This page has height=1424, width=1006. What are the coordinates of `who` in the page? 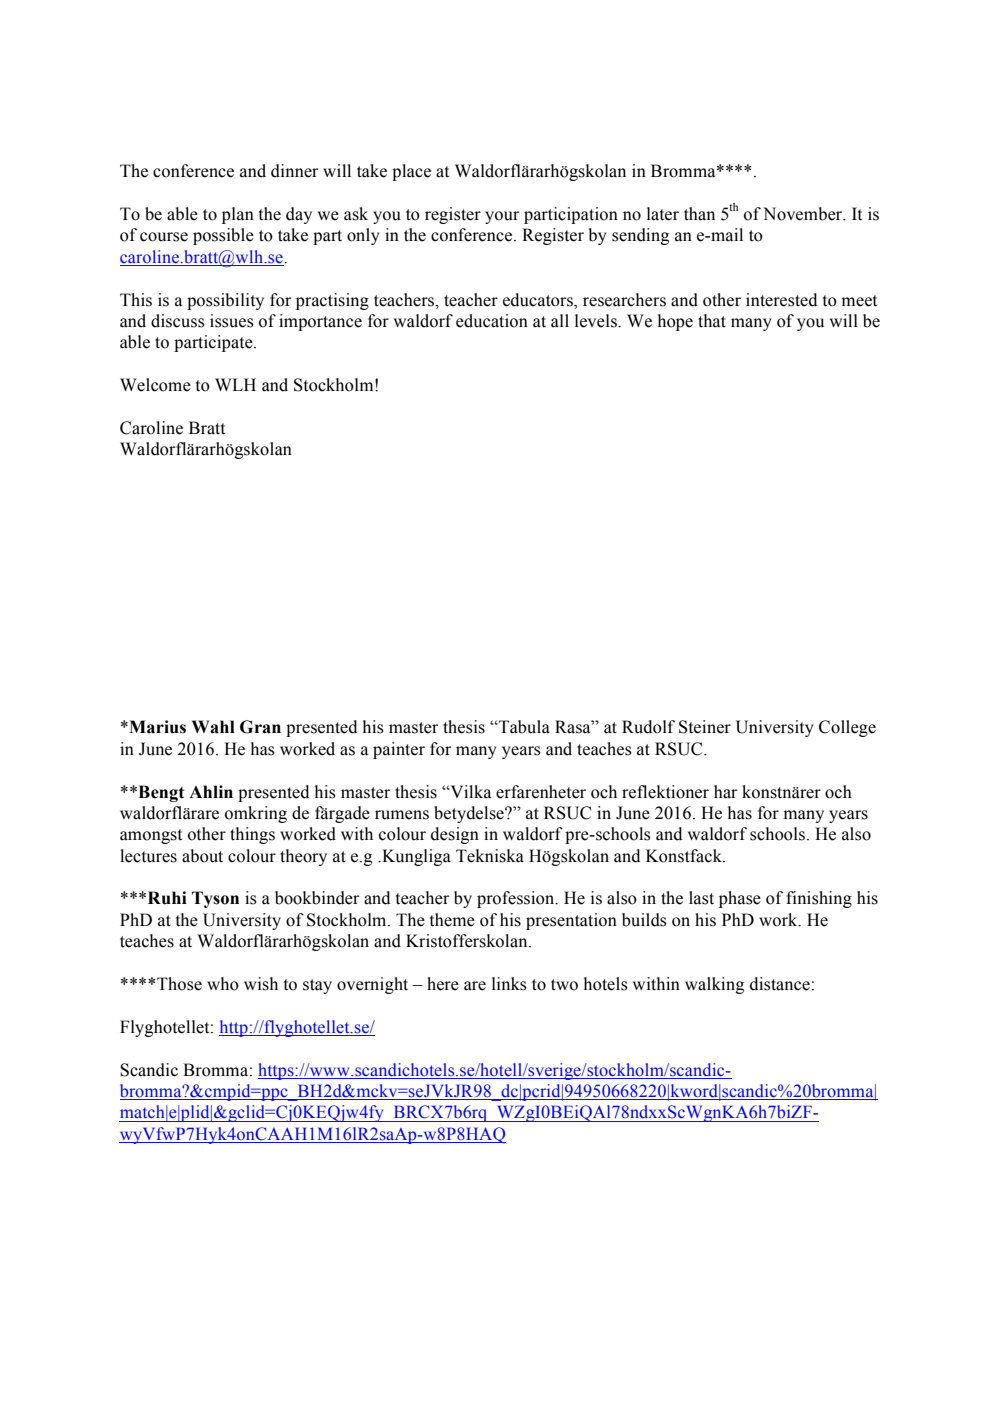 It's located at (223, 984).
